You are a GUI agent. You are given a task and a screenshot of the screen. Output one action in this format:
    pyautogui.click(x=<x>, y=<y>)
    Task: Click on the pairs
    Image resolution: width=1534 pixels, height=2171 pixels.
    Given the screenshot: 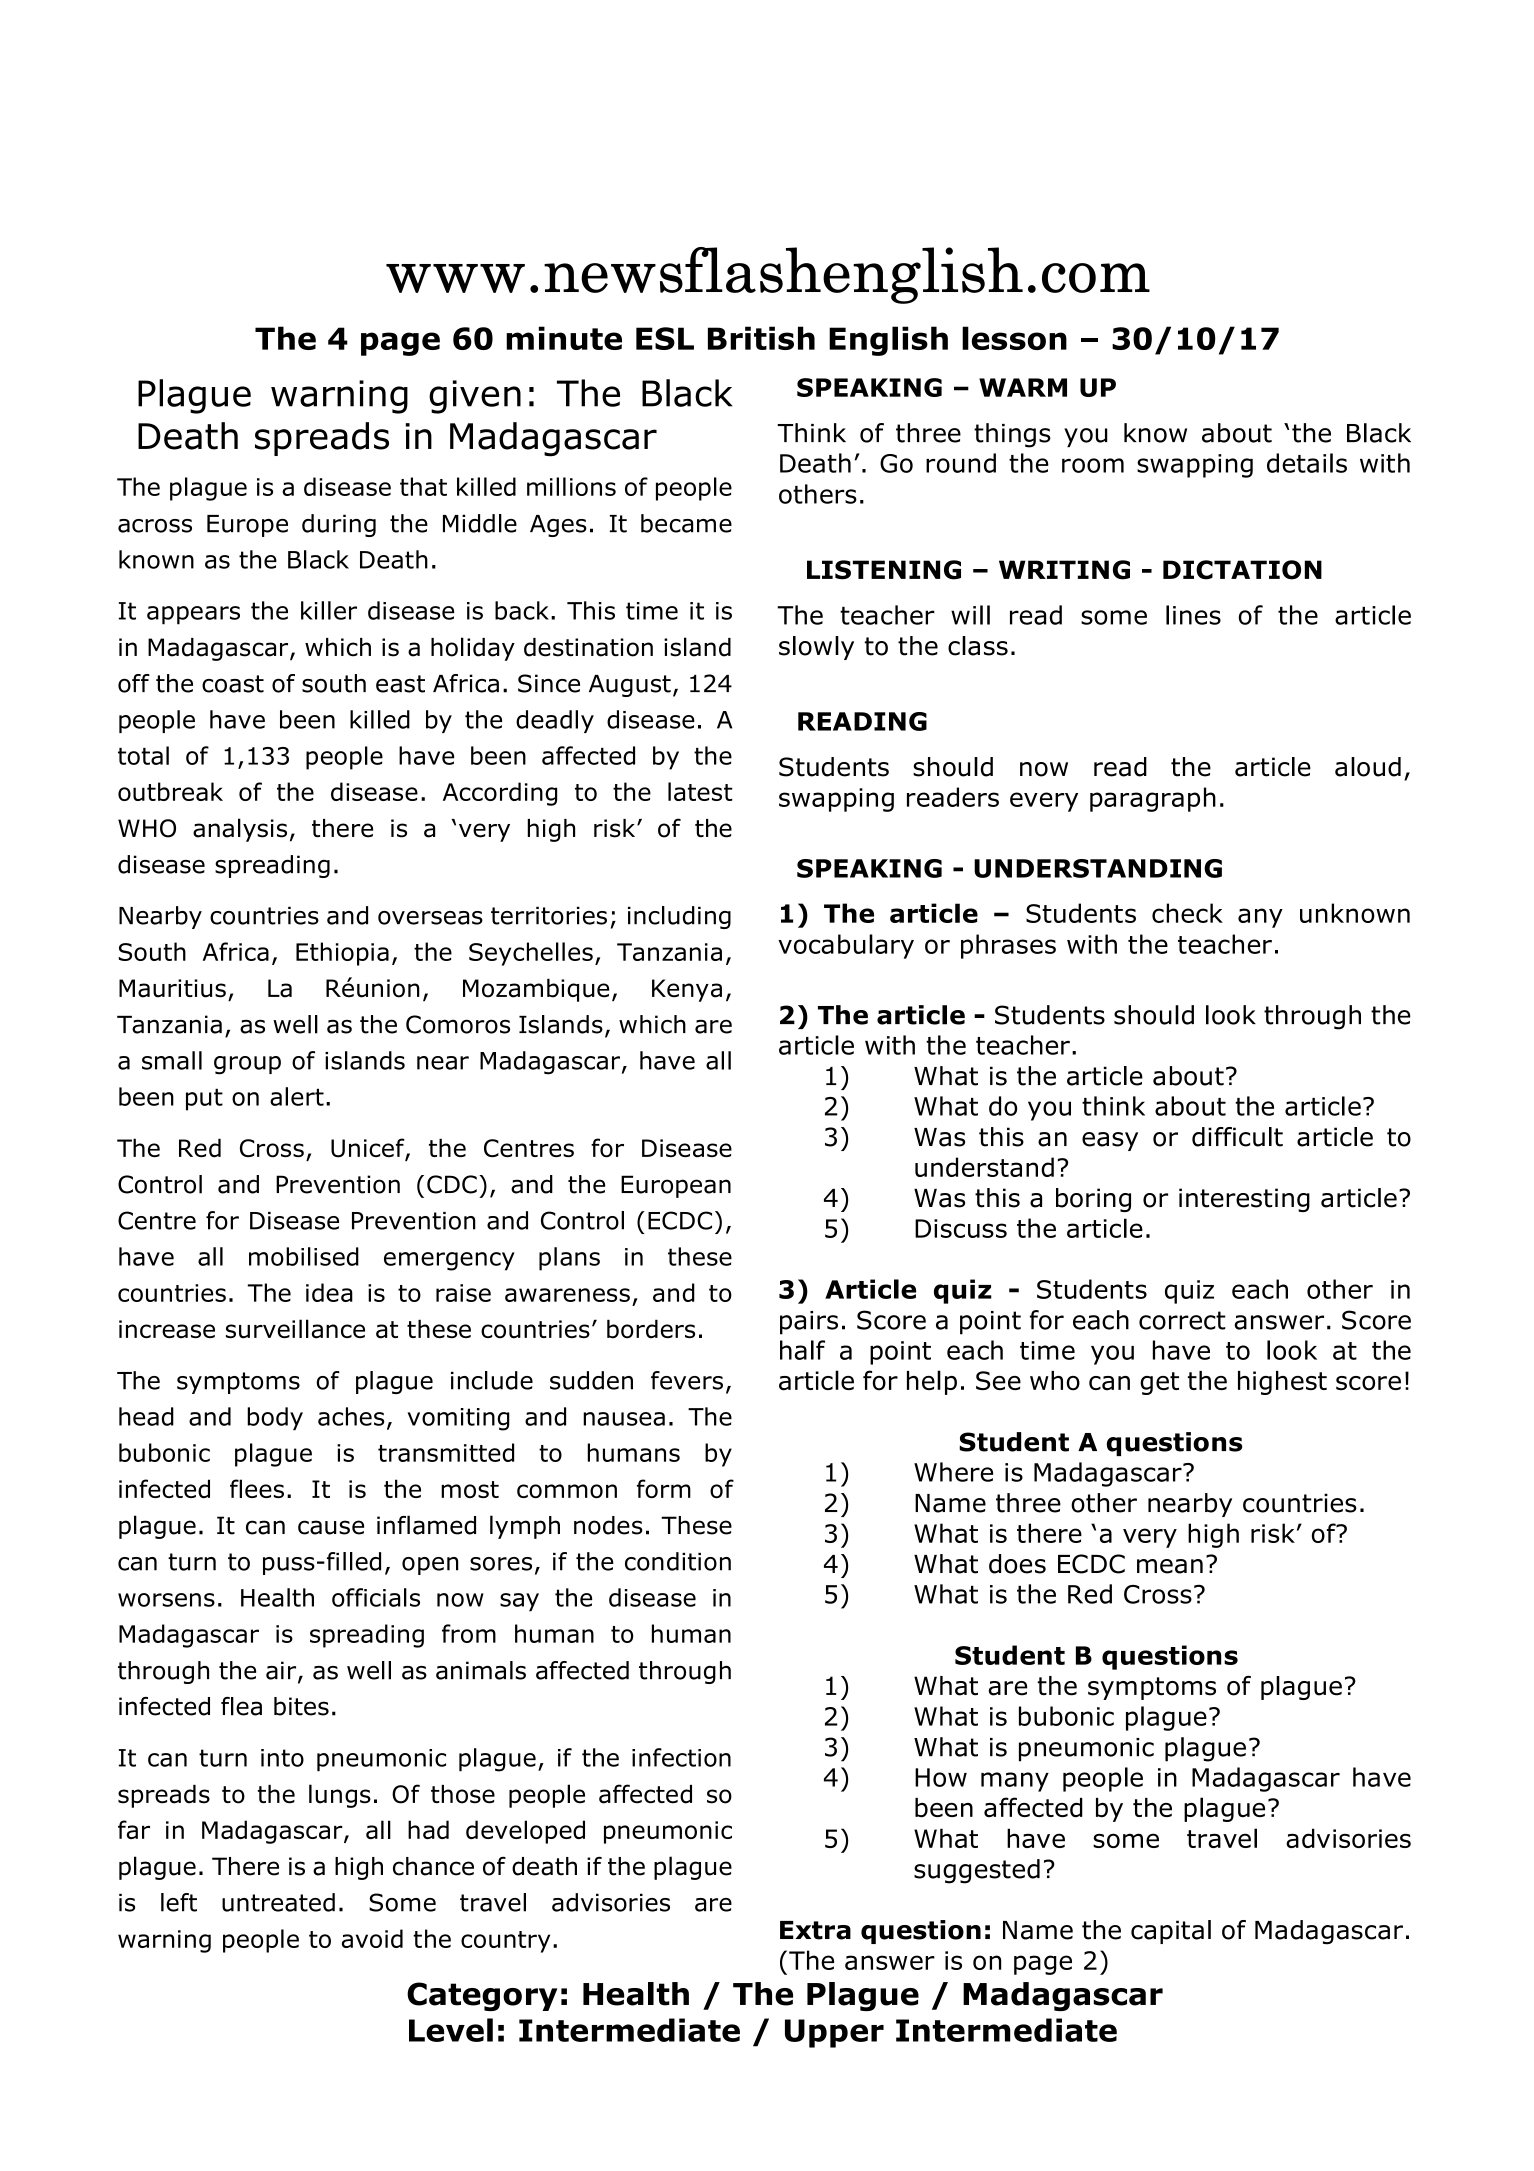 What is the action you would take?
    pyautogui.click(x=809, y=1323)
